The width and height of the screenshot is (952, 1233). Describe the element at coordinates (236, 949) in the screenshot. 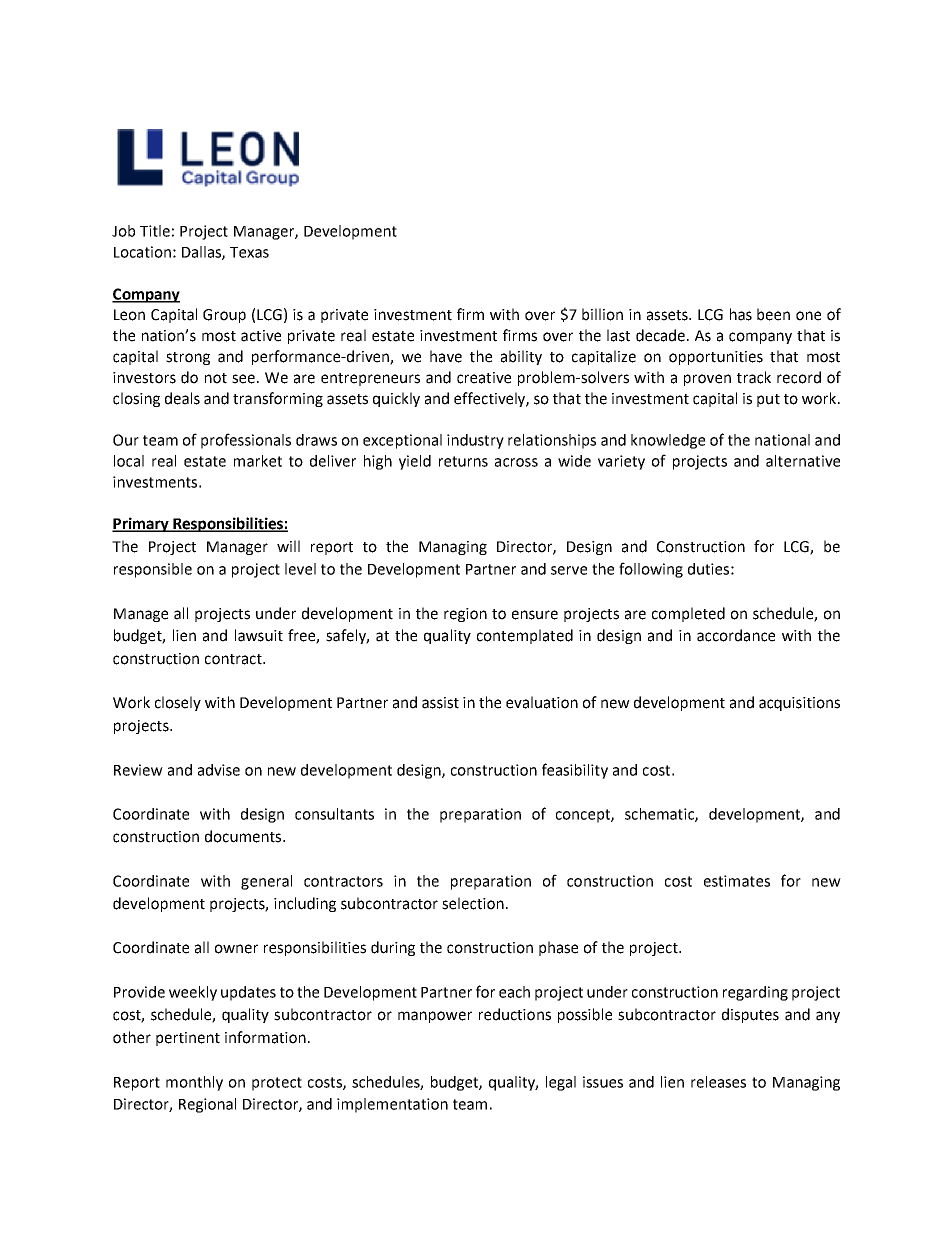

I see `owner` at that location.
